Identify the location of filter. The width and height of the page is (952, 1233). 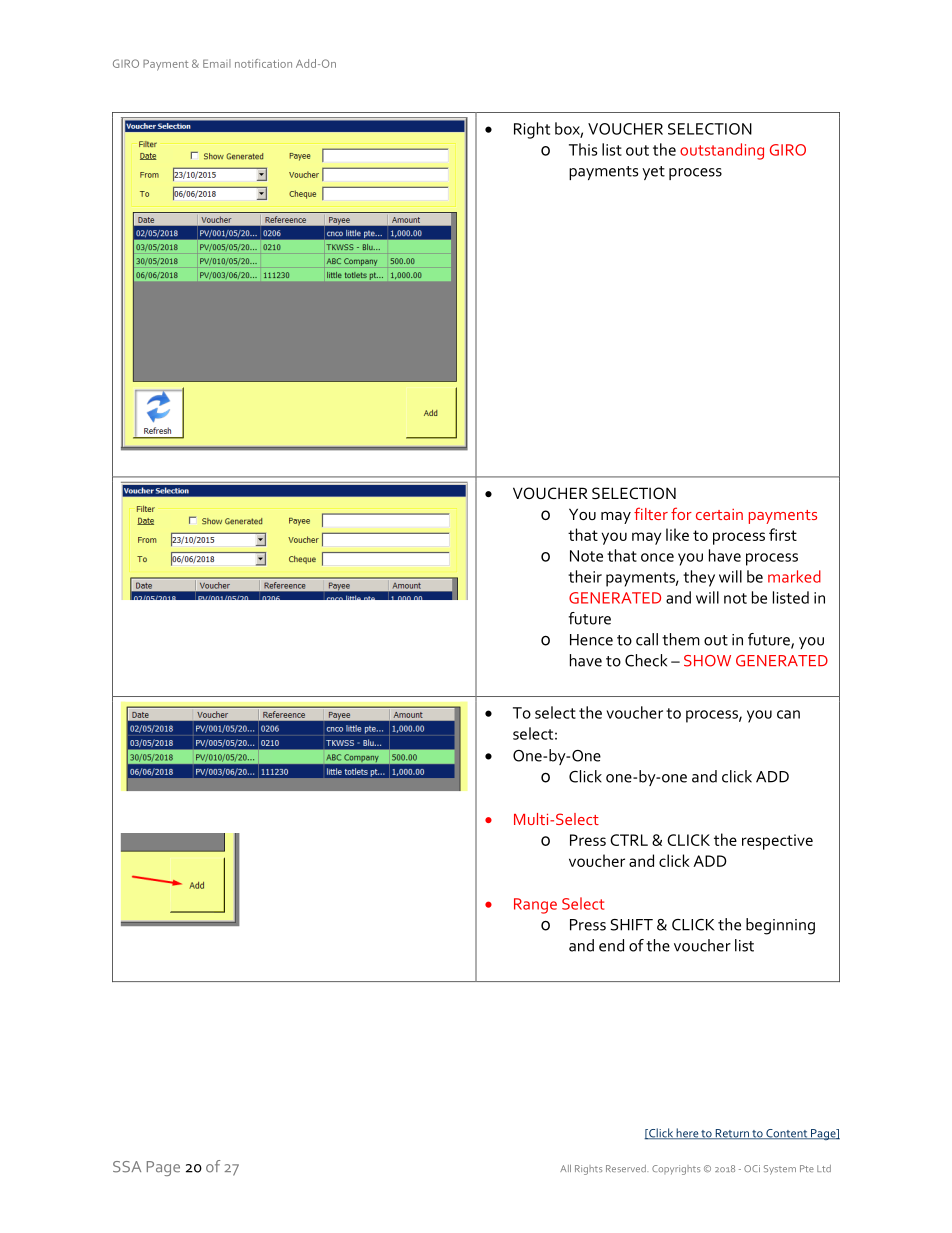
(651, 513).
